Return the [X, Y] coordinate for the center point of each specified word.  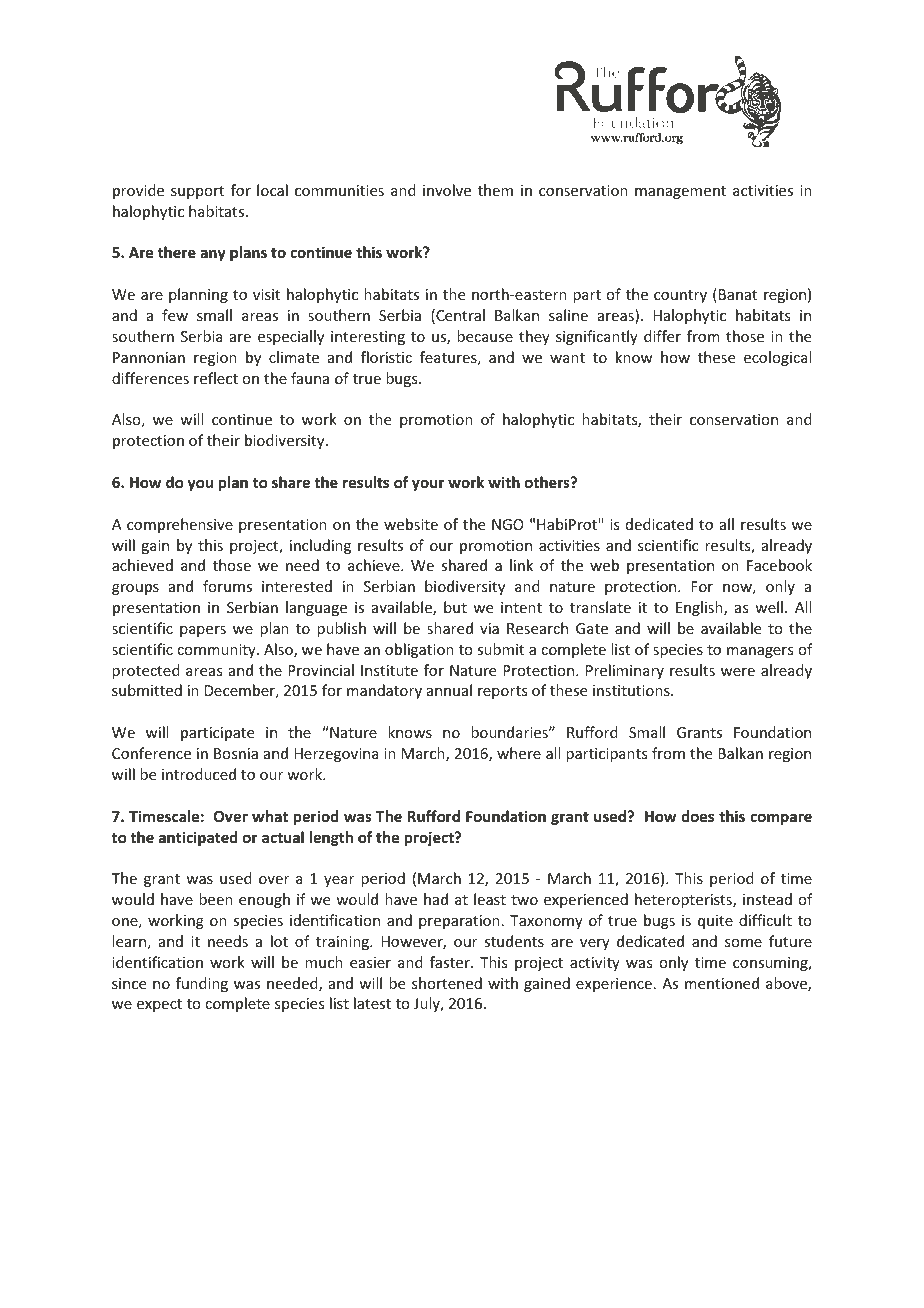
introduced [199, 774]
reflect [216, 378]
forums [227, 586]
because [485, 336]
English [700, 608]
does [697, 816]
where [519, 753]
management [680, 192]
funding [202, 984]
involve [447, 190]
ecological [777, 358]
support [197, 192]
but [455, 607]
